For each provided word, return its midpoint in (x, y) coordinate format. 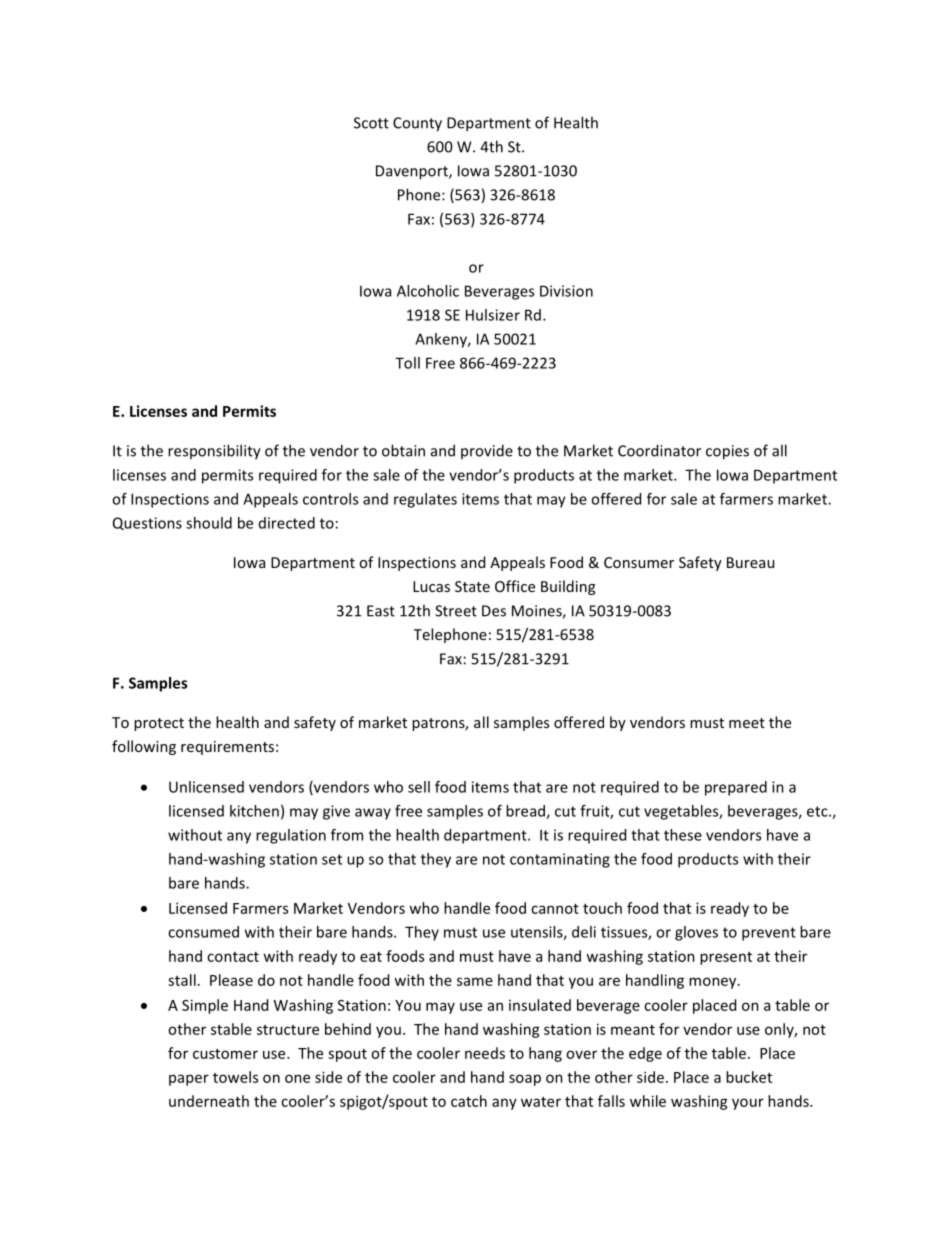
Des (494, 611)
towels (235, 1077)
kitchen (254, 811)
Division (566, 291)
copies (727, 452)
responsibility (214, 452)
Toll (407, 363)
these (683, 835)
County (417, 124)
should (209, 523)
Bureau (750, 562)
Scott (371, 123)
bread (526, 812)
